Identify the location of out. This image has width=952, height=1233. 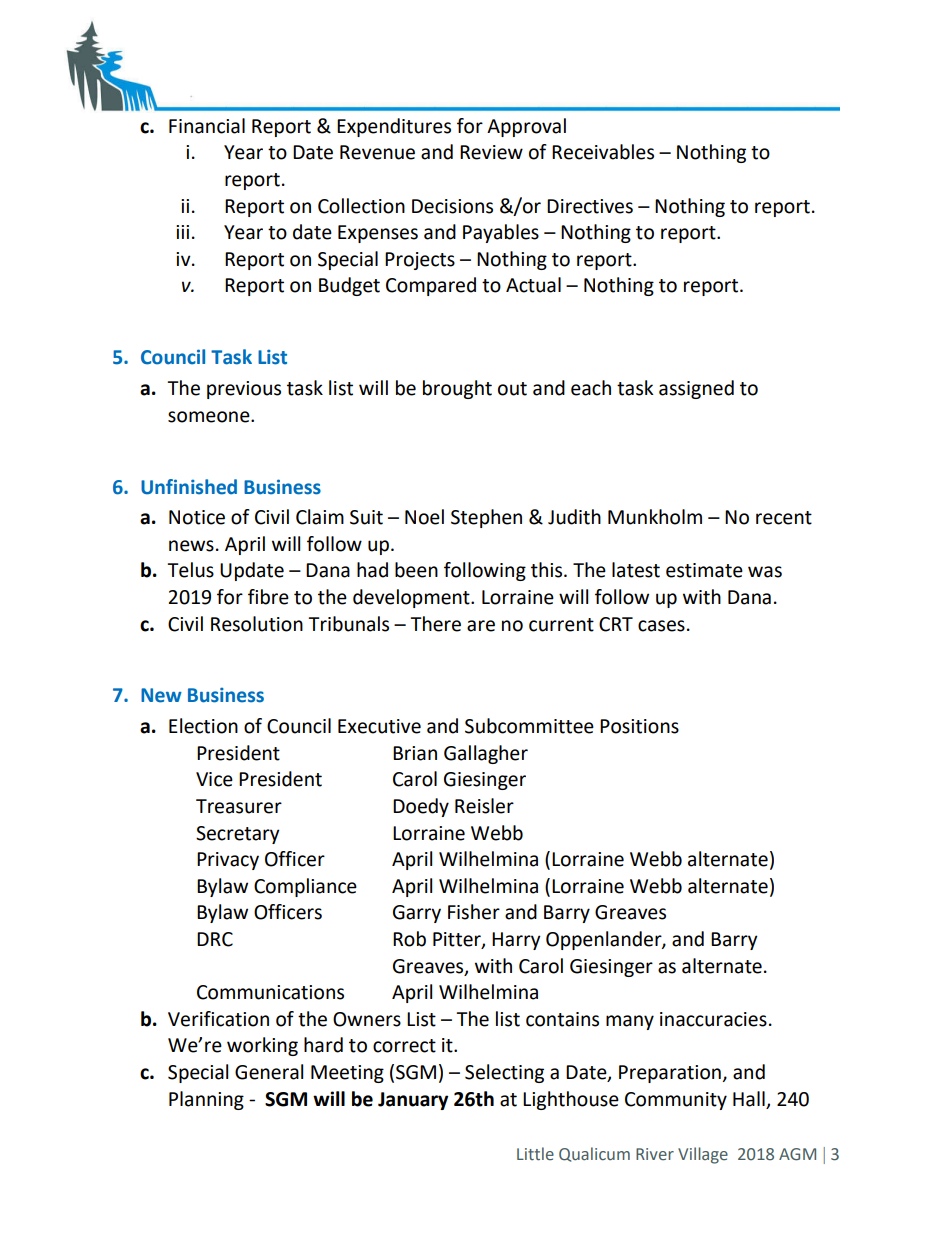
(512, 389).
